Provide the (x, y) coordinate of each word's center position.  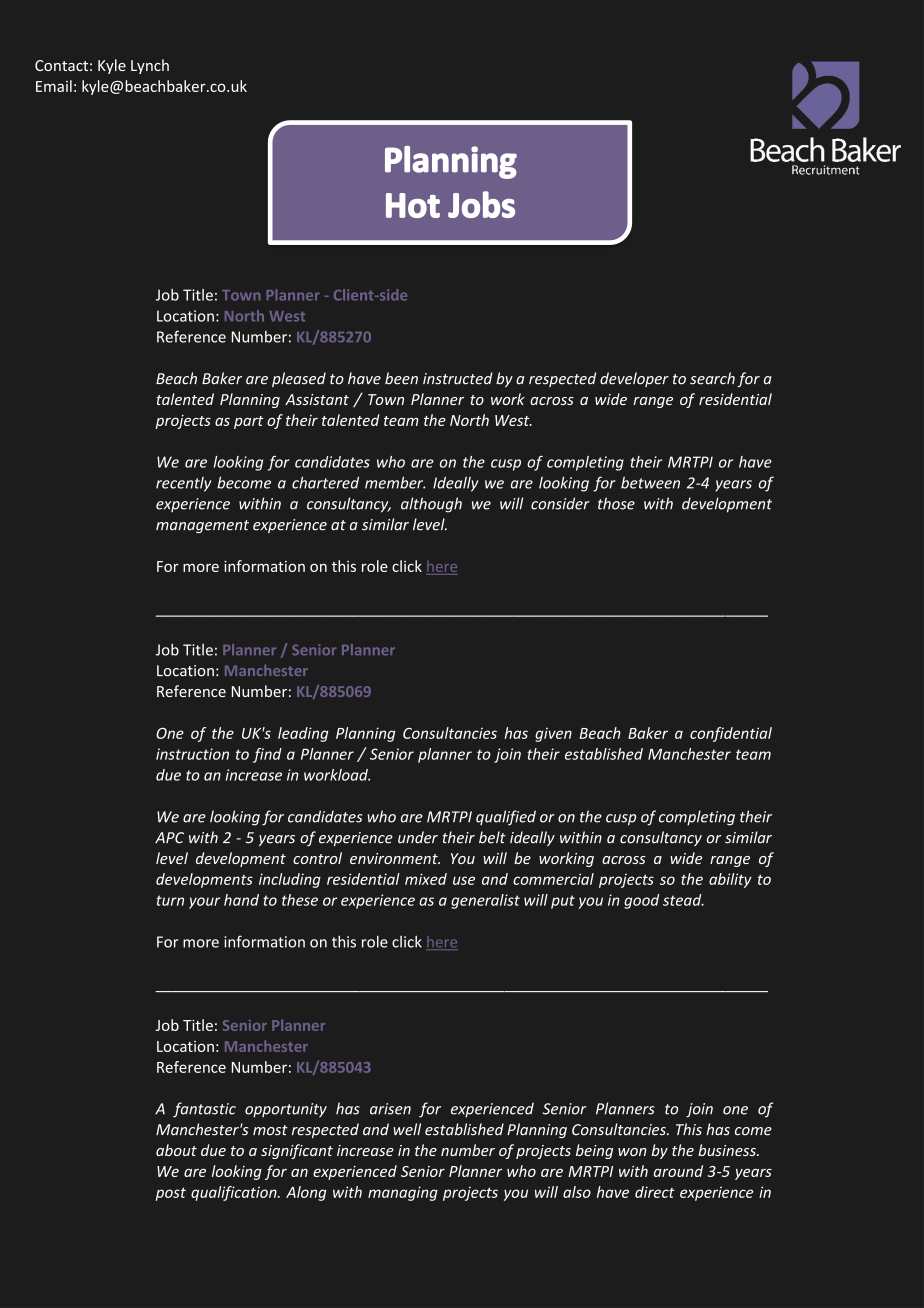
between (650, 482)
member (395, 482)
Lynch (150, 66)
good (641, 901)
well (407, 1129)
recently (184, 484)
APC (169, 838)
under (418, 837)
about (176, 1150)
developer (634, 379)
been (401, 378)
